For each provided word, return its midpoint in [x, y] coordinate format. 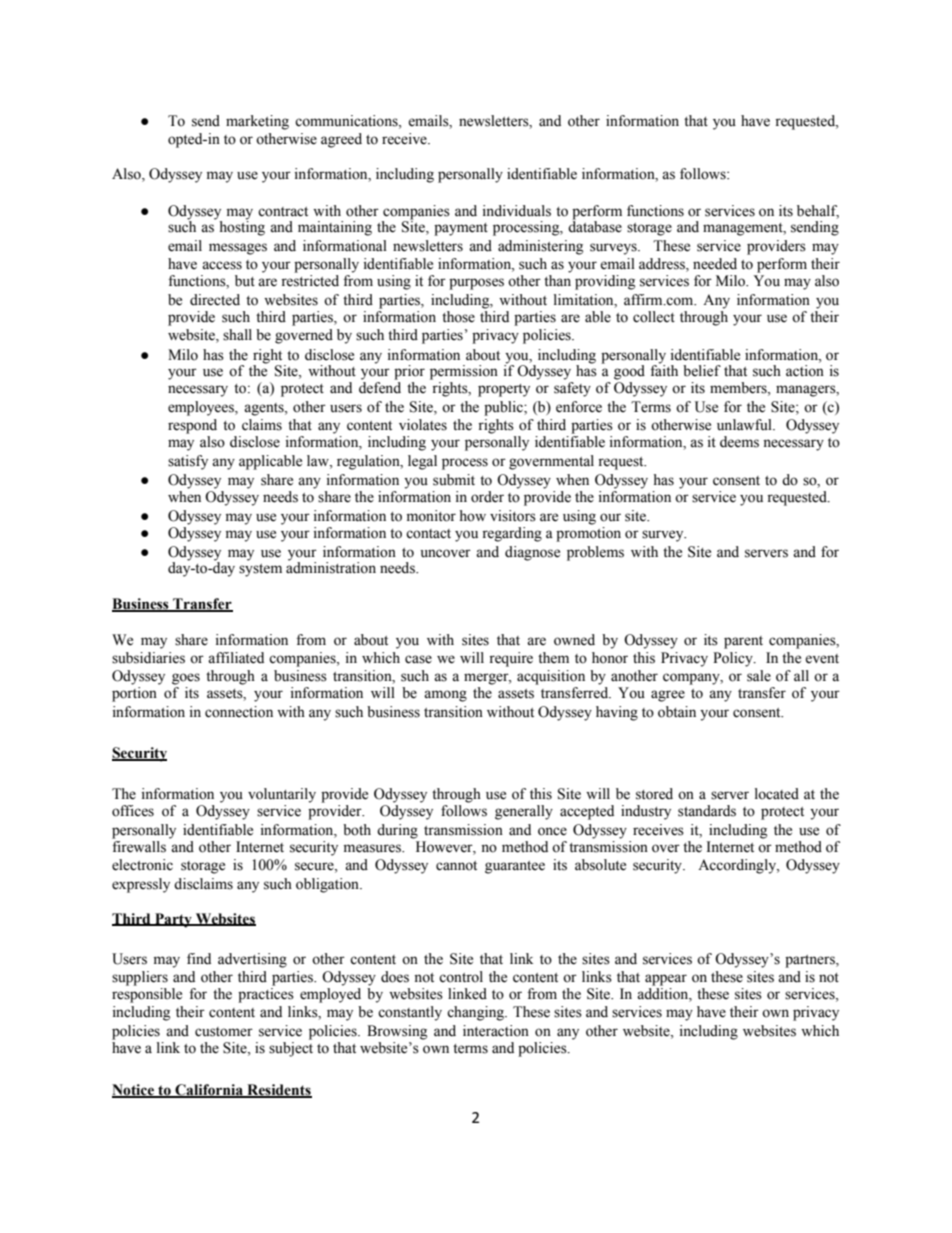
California [209, 1091]
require [511, 659]
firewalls [139, 847]
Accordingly [738, 866]
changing [477, 1013]
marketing [257, 122]
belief [702, 371]
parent [743, 642]
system [260, 570]
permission [464, 372]
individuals [517, 211]
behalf [818, 212]
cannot [456, 866]
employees [202, 408]
